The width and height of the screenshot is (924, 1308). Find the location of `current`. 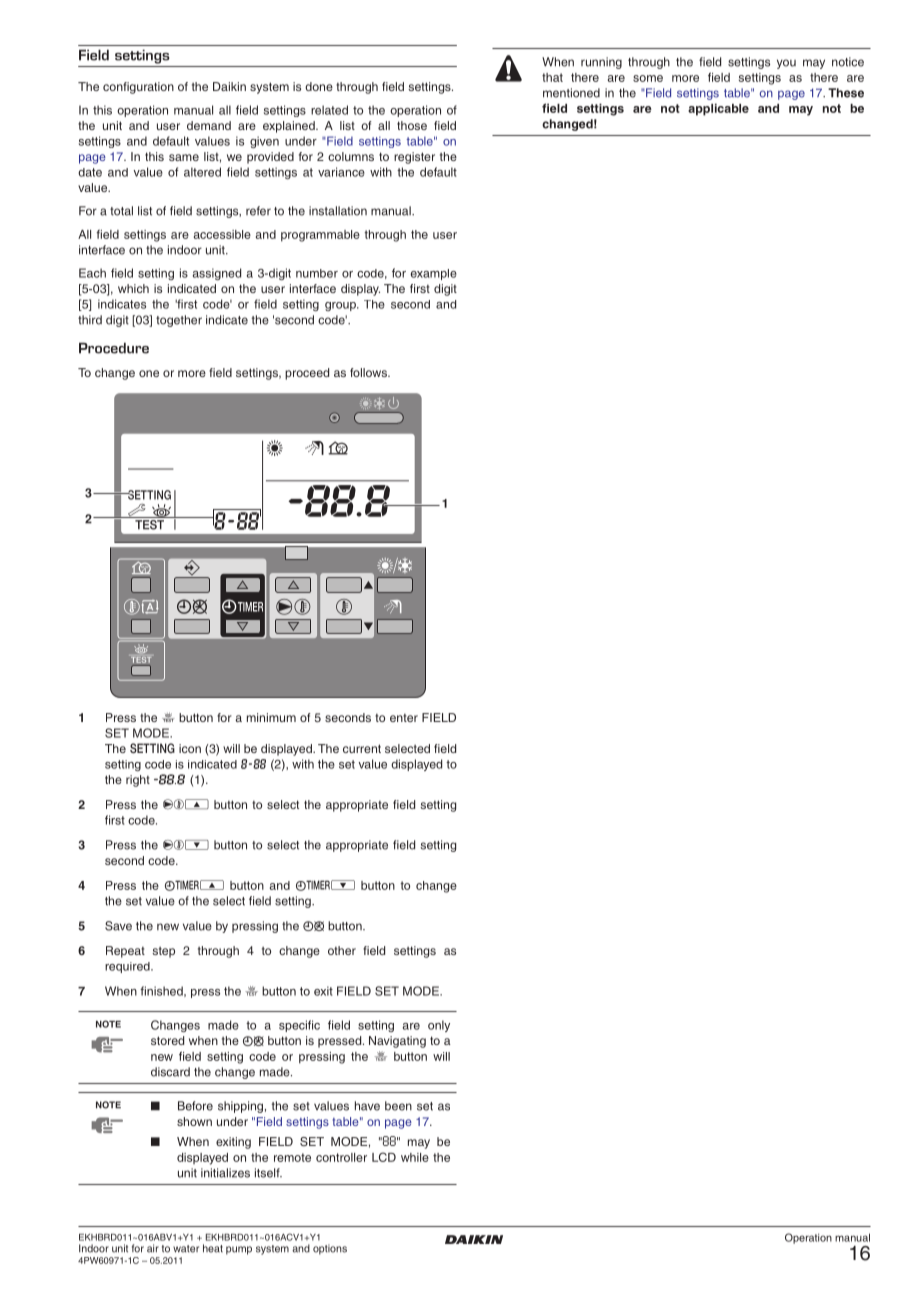

current is located at coordinates (362, 748).
